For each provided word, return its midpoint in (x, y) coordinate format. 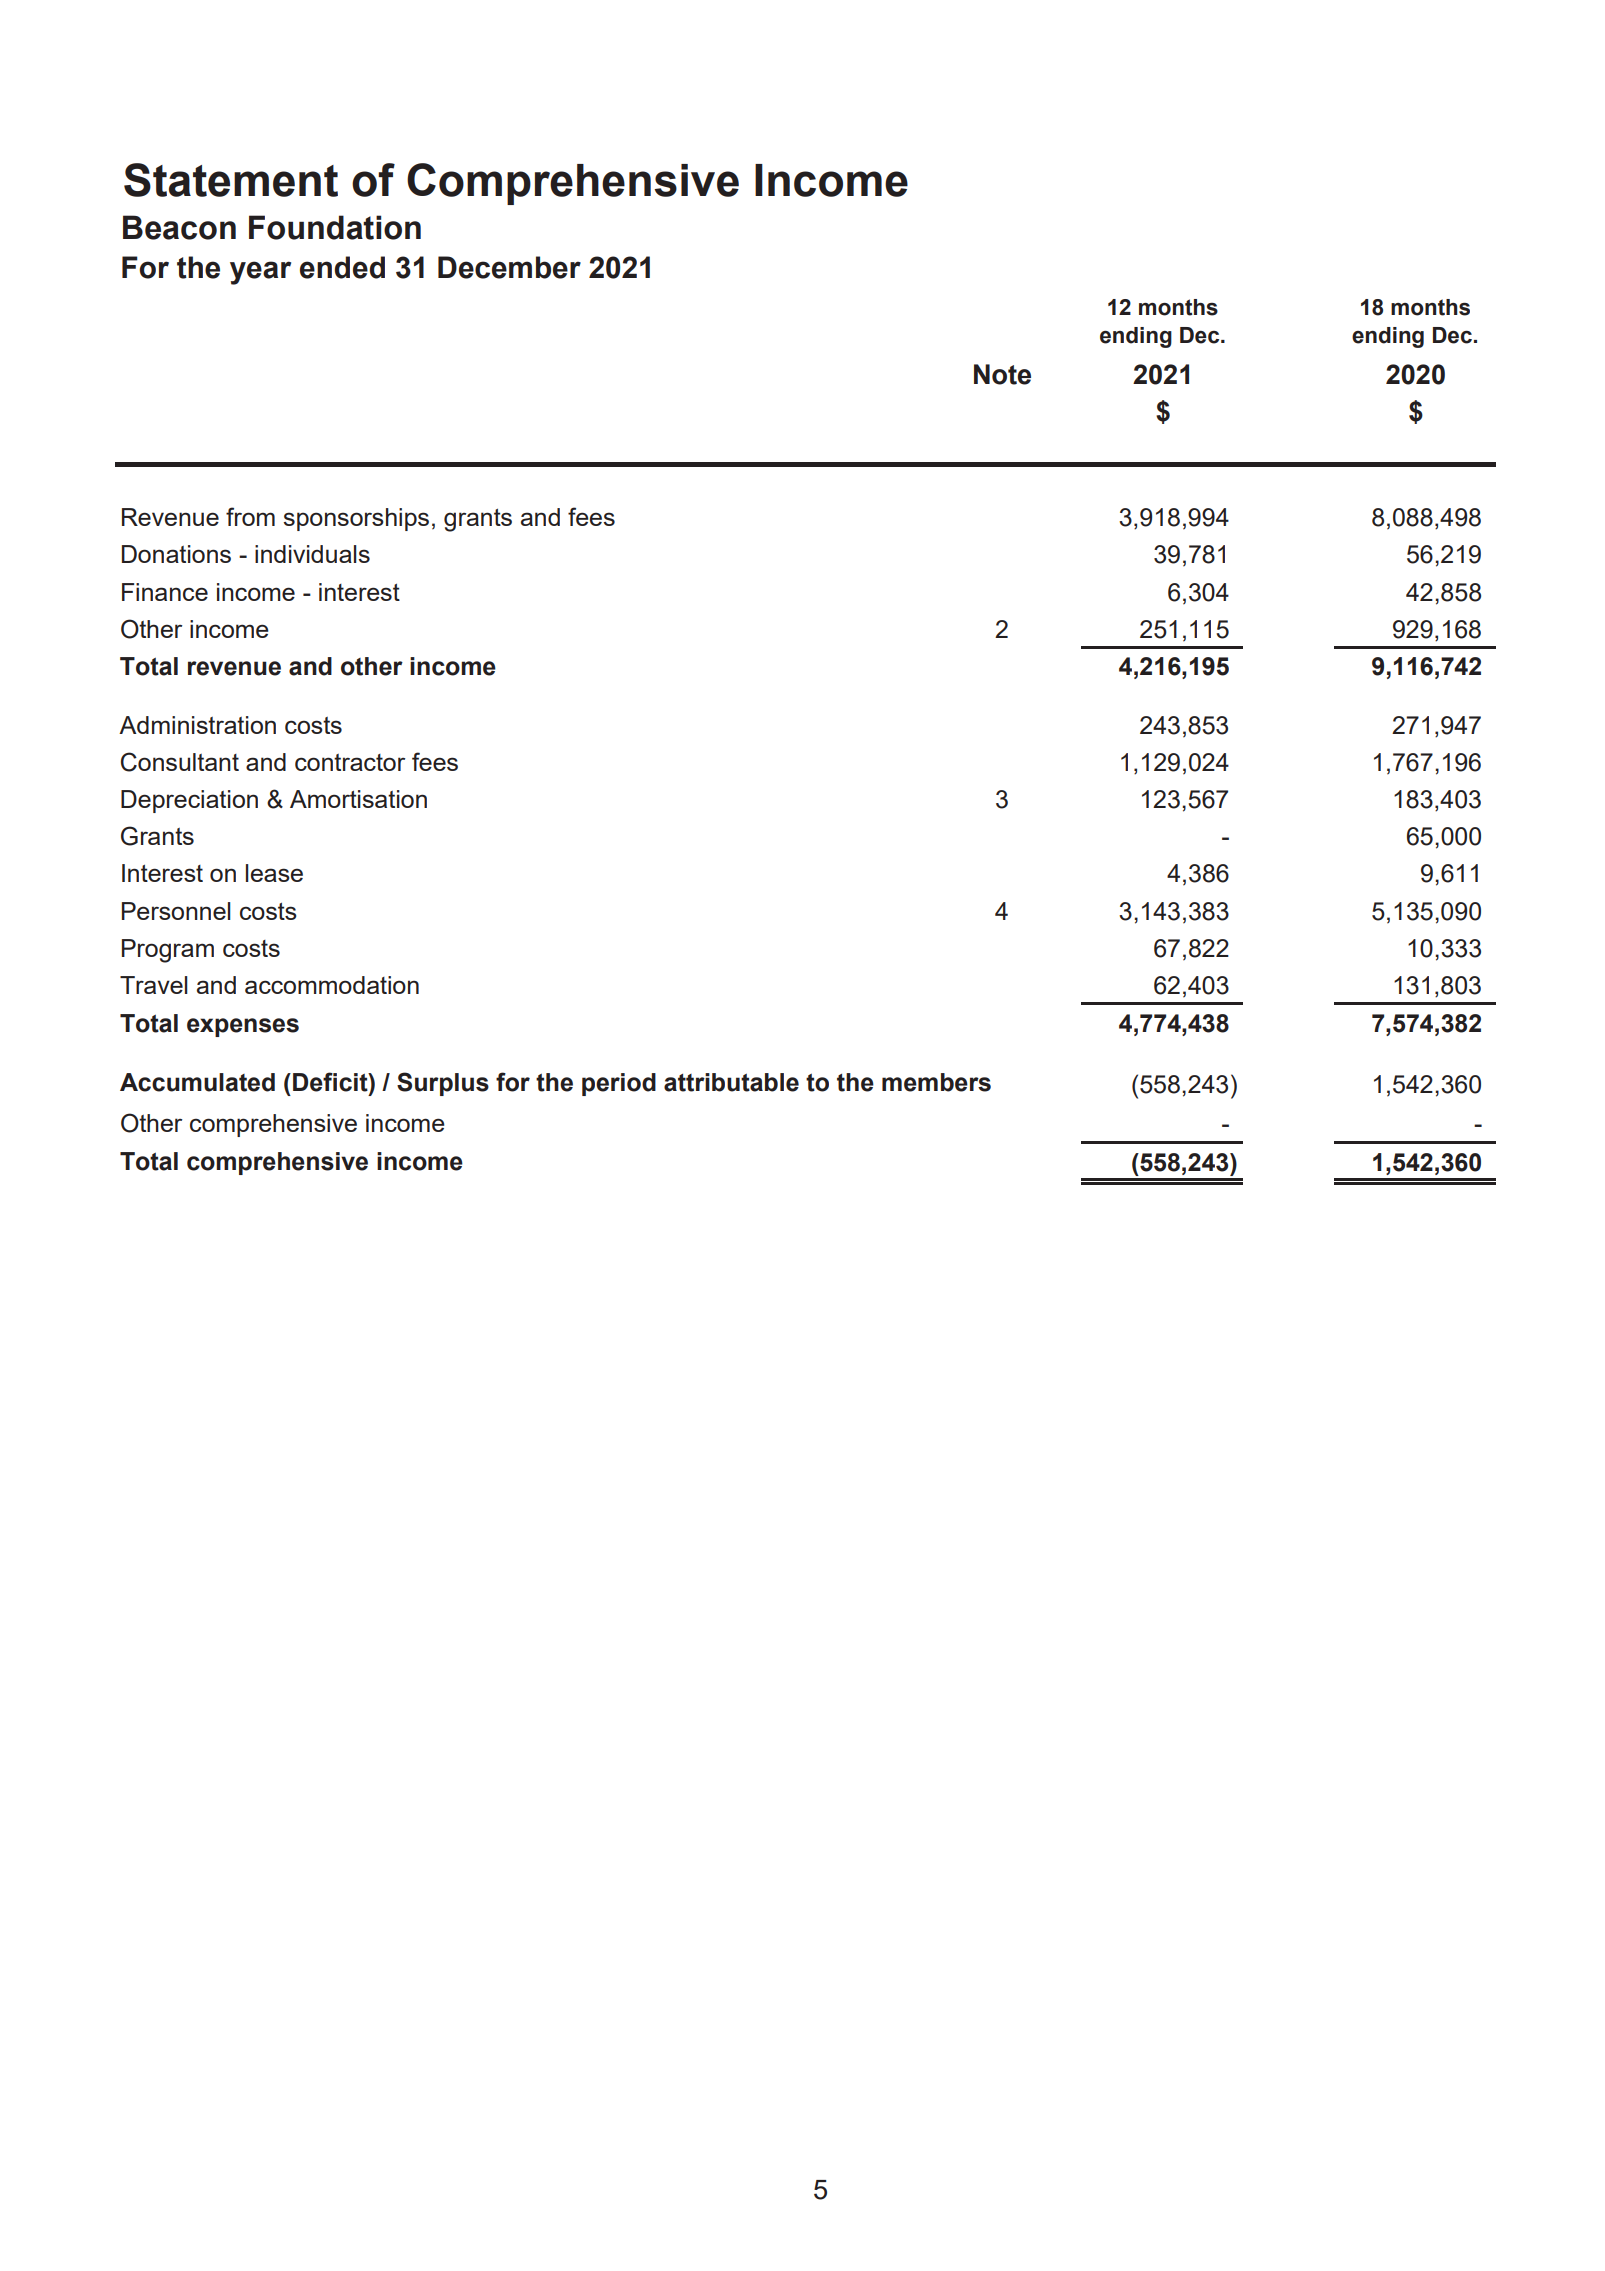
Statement (231, 180)
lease (274, 873)
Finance (165, 592)
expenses (243, 1027)
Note (1002, 374)
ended (342, 267)
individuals (312, 554)
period (619, 1084)
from (250, 516)
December (509, 267)
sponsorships (356, 519)
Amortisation (358, 799)
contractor (350, 762)
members (936, 1082)
